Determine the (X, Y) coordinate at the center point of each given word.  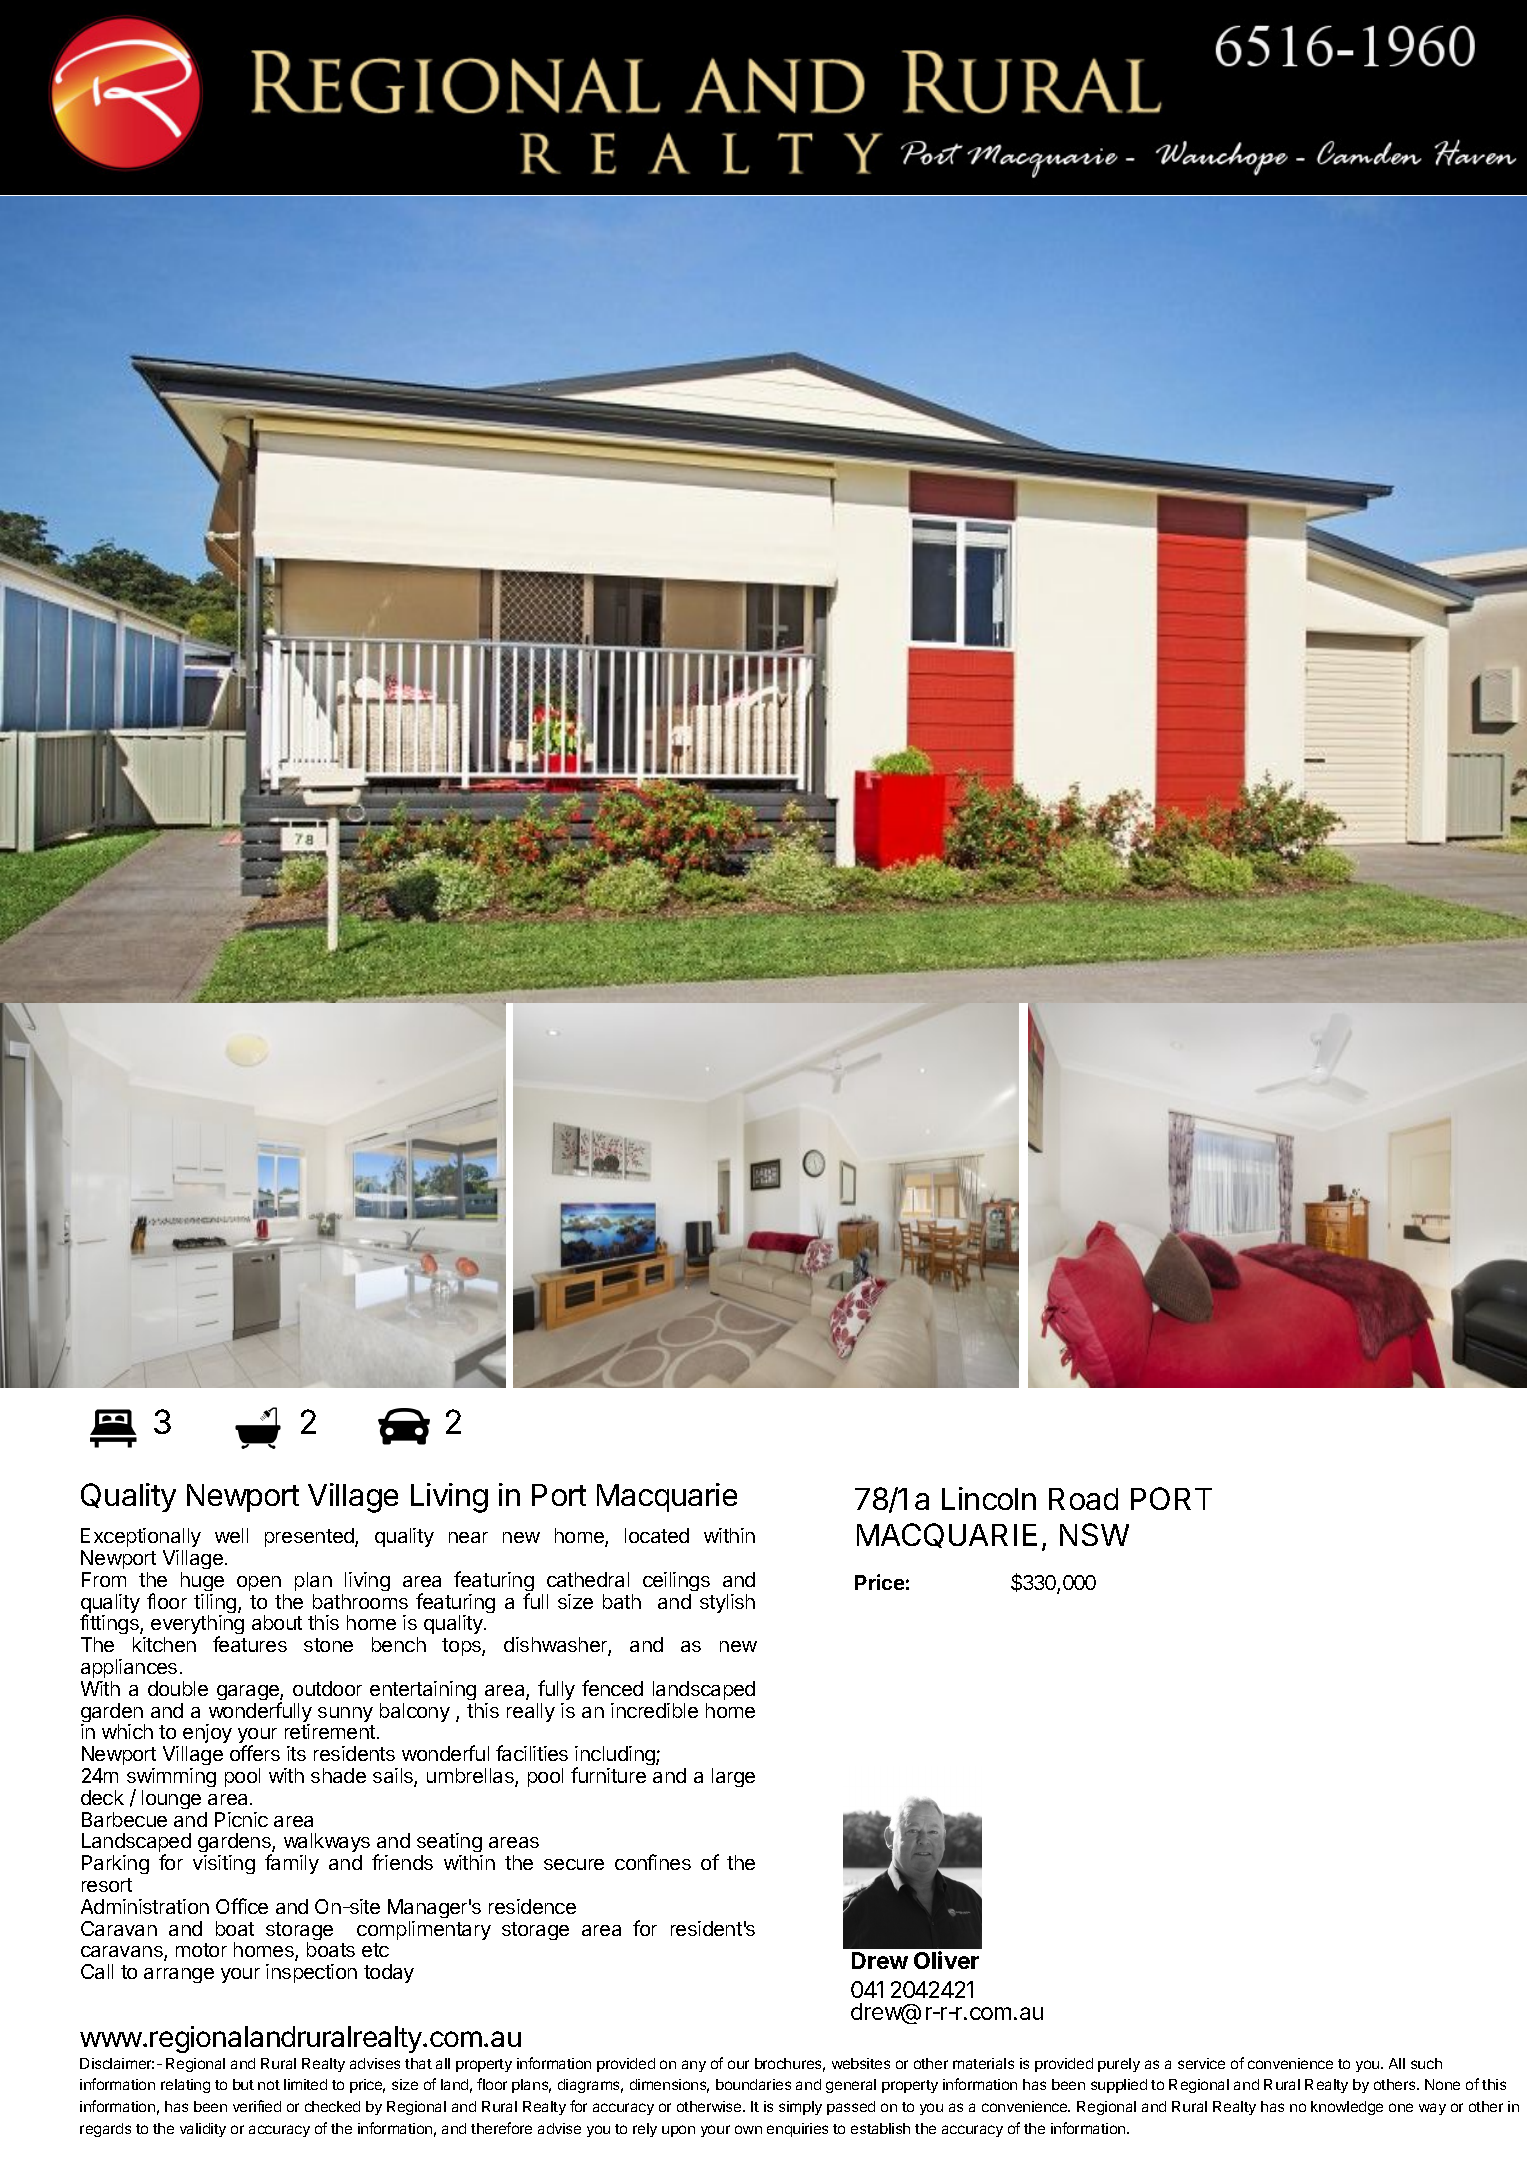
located (657, 1535)
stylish (727, 1603)
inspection (311, 1973)
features (250, 1644)
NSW (1094, 1534)
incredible (654, 1710)
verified (257, 2106)
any (694, 2066)
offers (255, 1753)
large (733, 1777)
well (231, 1535)
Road (1083, 1499)
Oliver (946, 1960)
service (1201, 2063)
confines (653, 1862)
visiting (224, 1864)
